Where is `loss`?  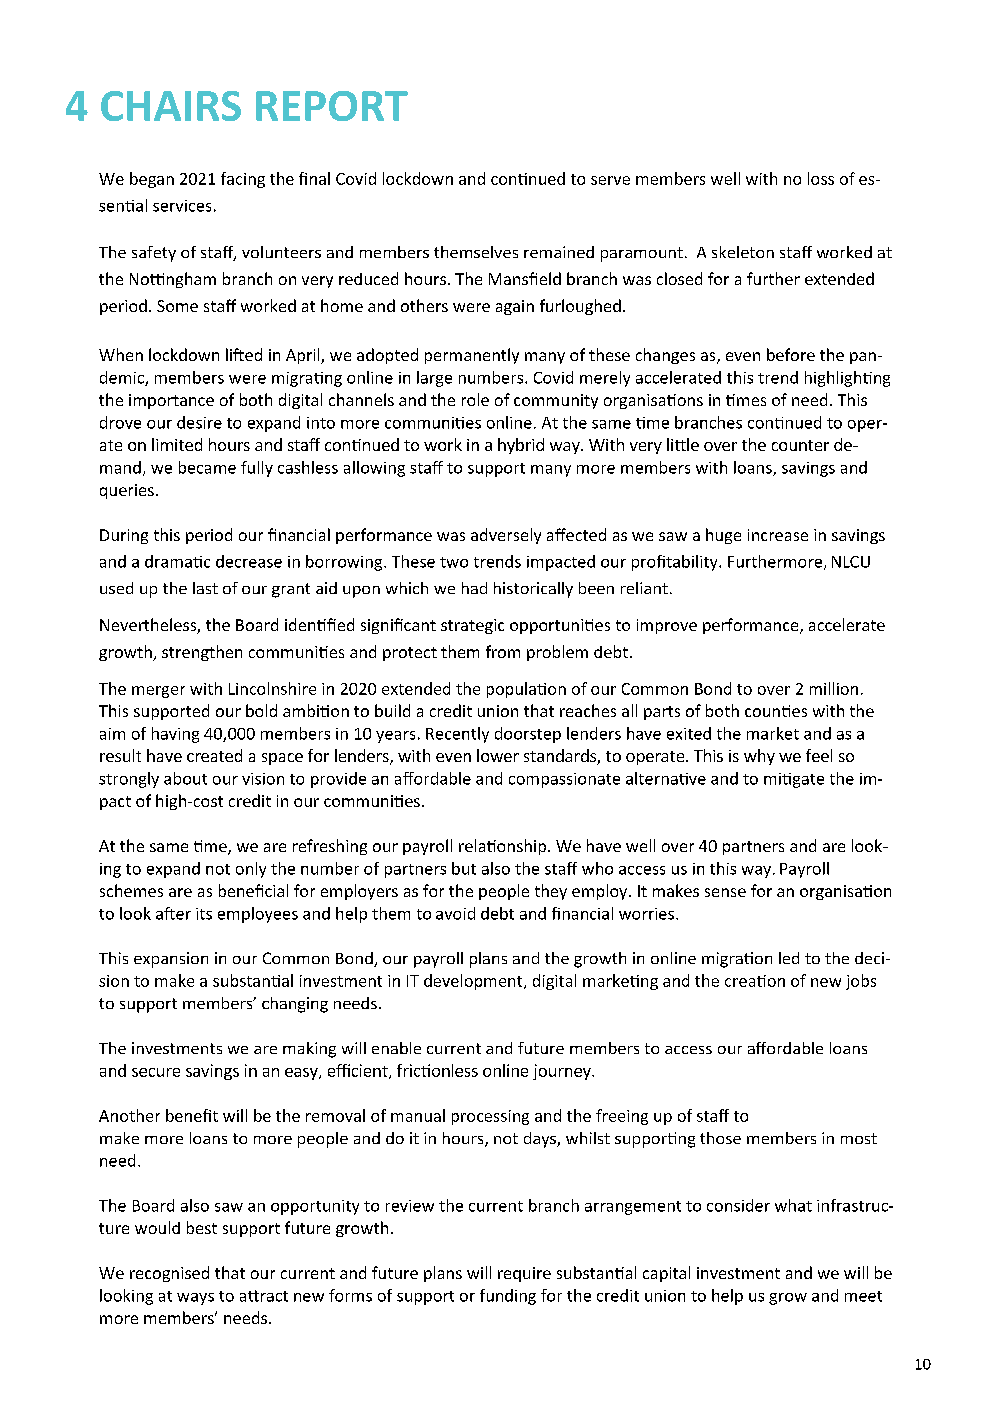
loss is located at coordinates (821, 178).
